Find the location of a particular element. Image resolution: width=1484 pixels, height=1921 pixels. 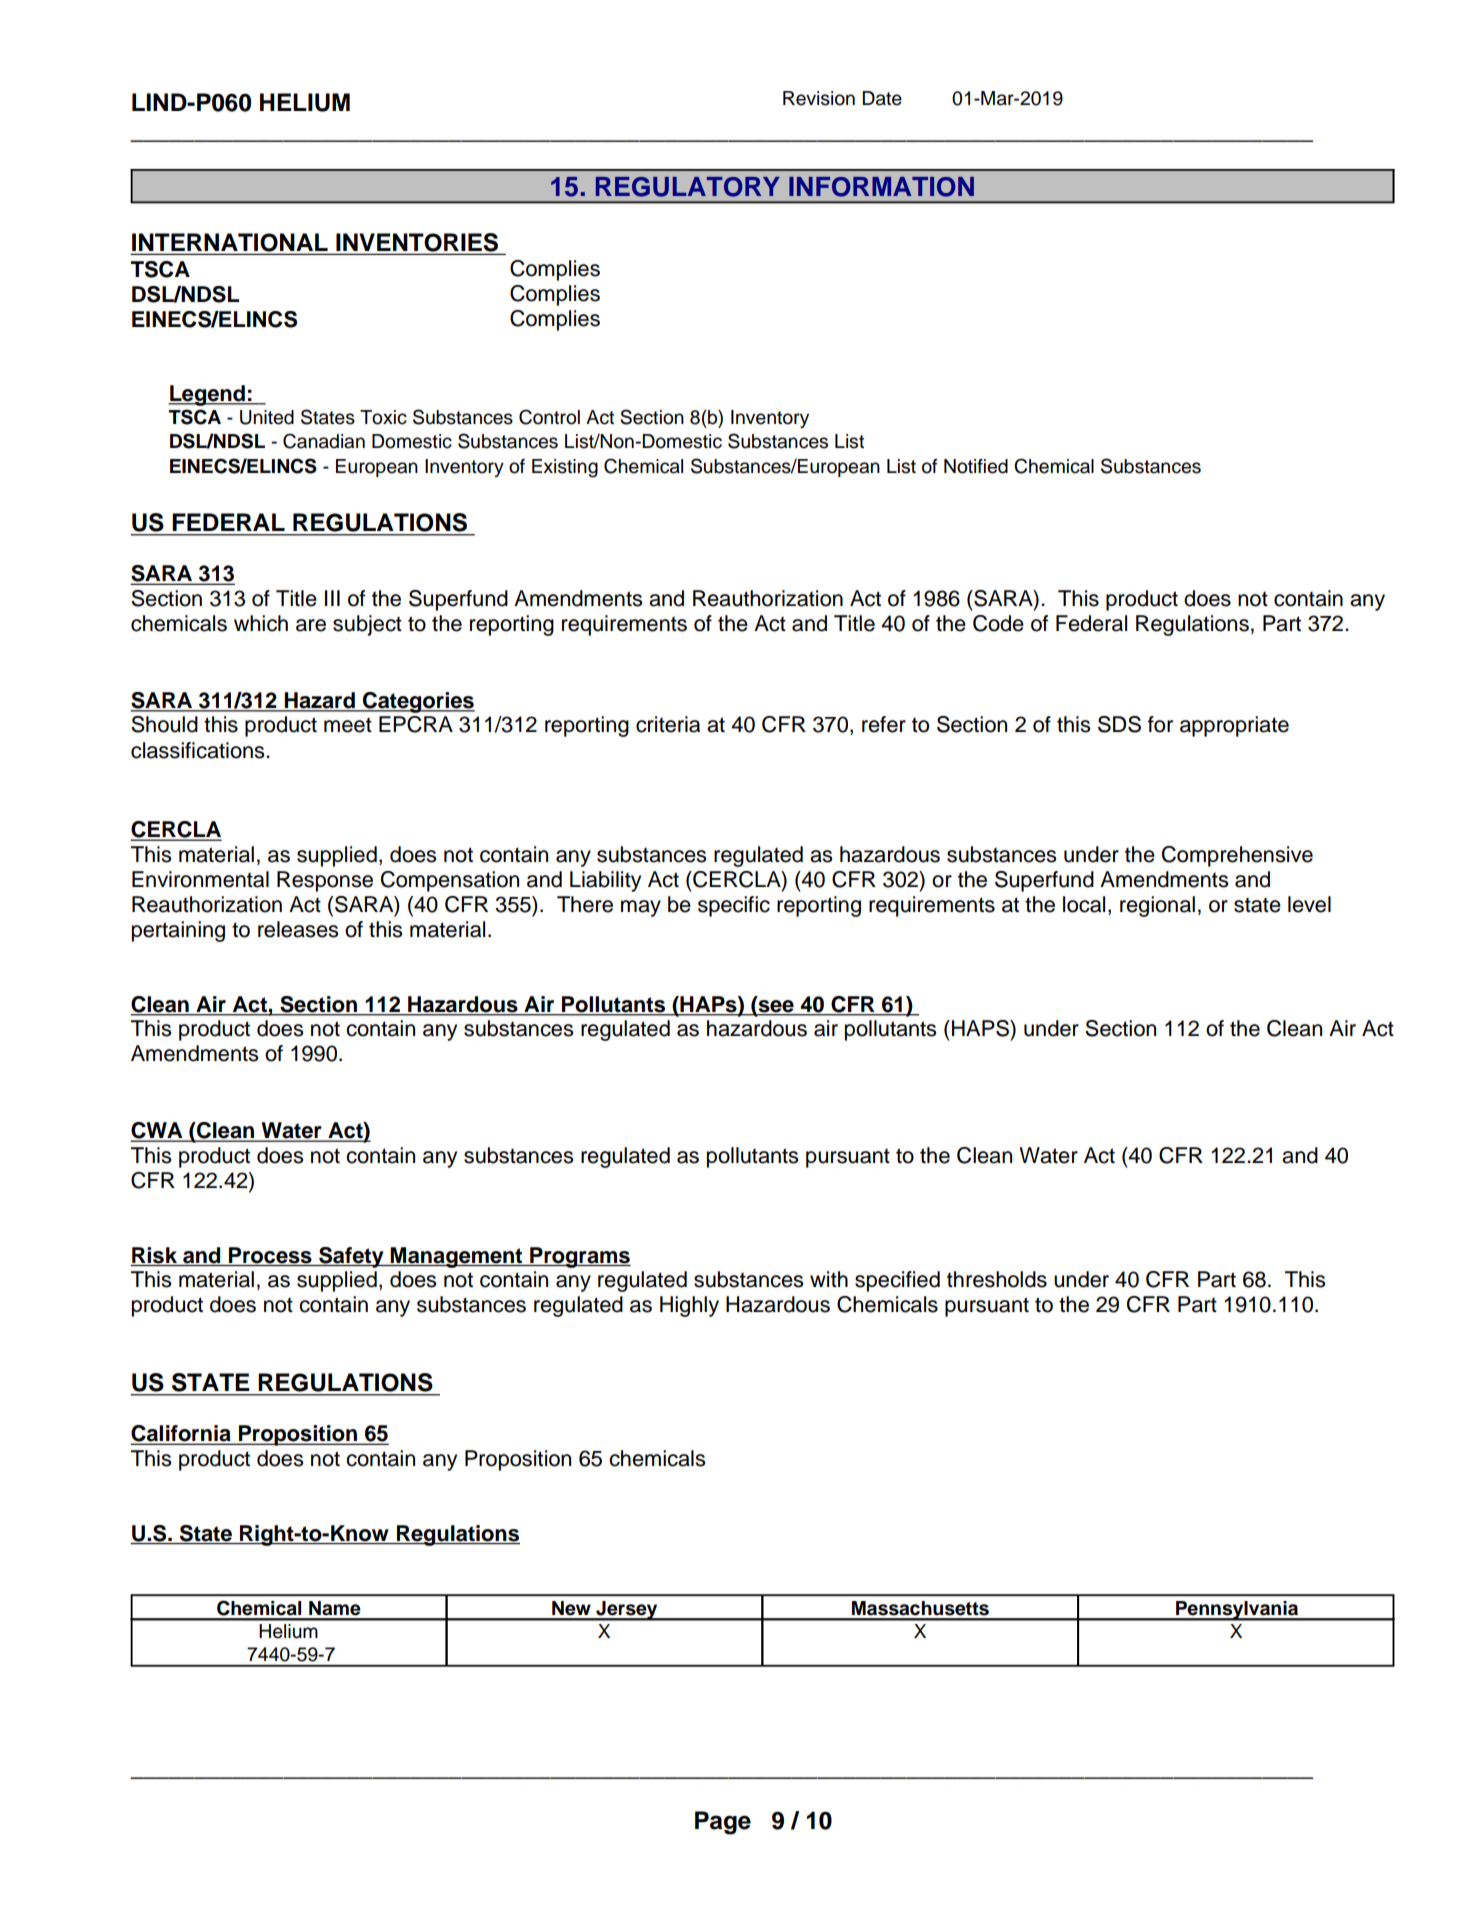

Pennsylvania is located at coordinates (1237, 1611).
